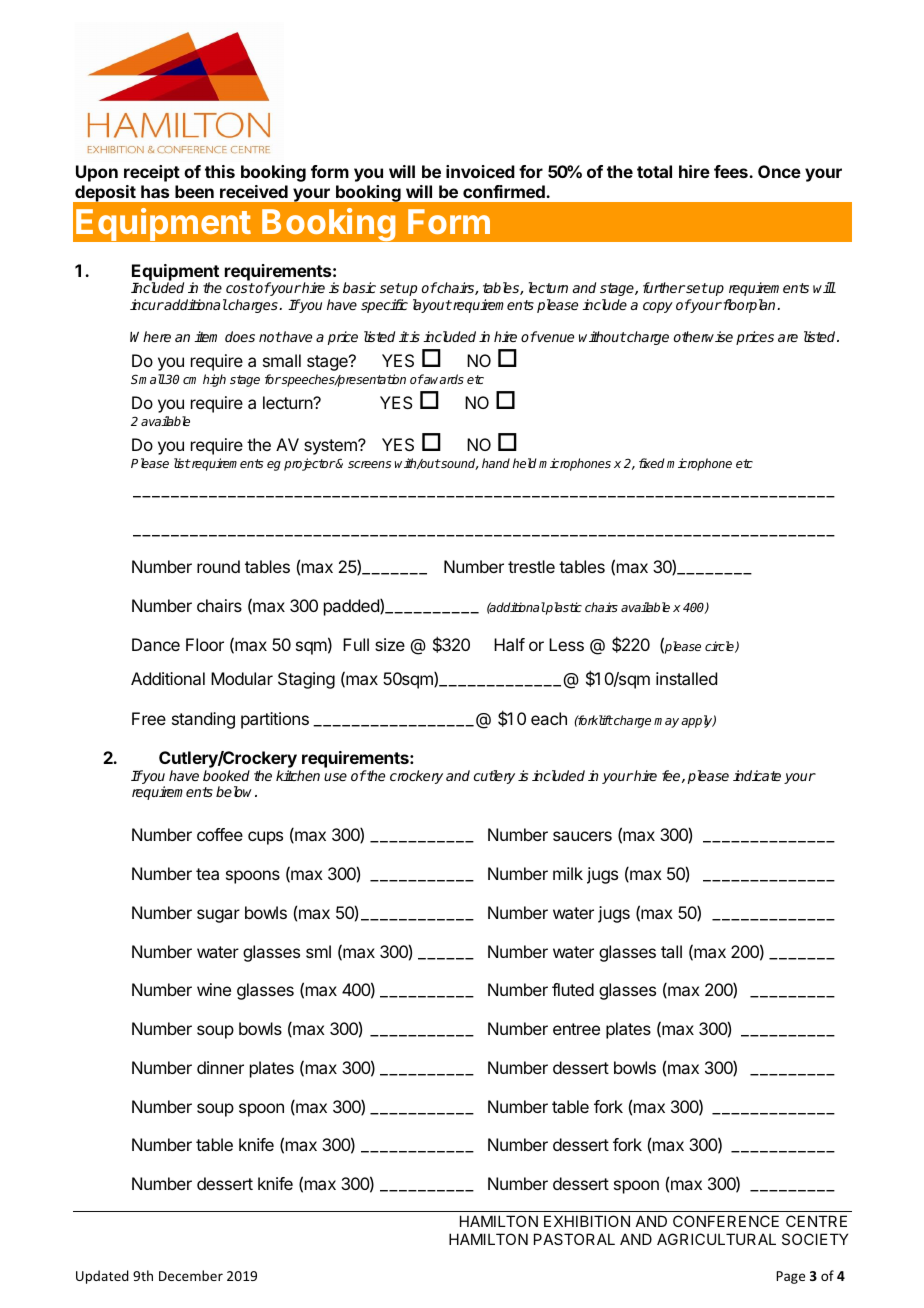 The image size is (924, 1308). What do you see at coordinates (666, 723) in the screenshot?
I see `may` at bounding box center [666, 723].
